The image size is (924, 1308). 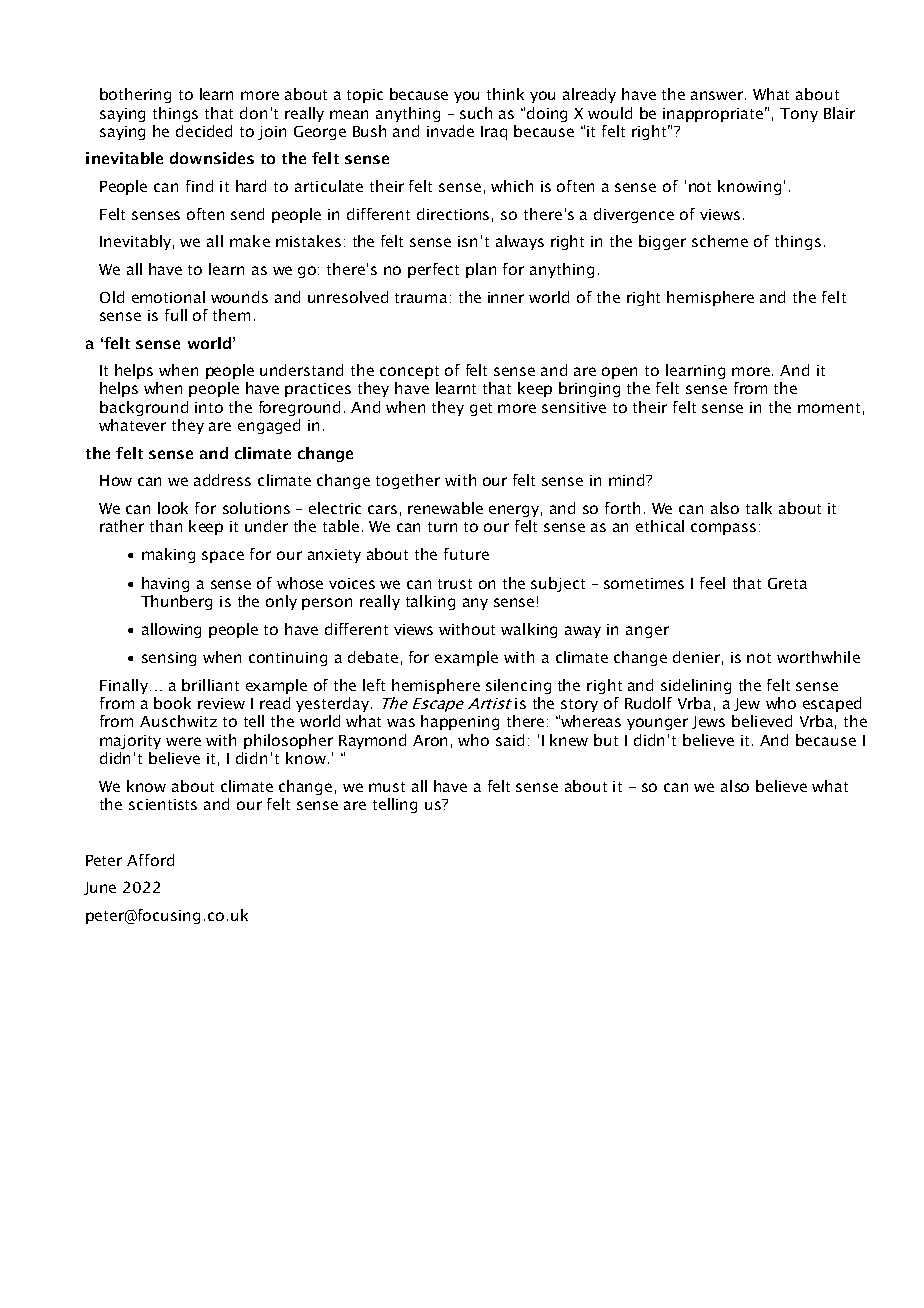 I want to click on Afford, so click(x=150, y=860).
